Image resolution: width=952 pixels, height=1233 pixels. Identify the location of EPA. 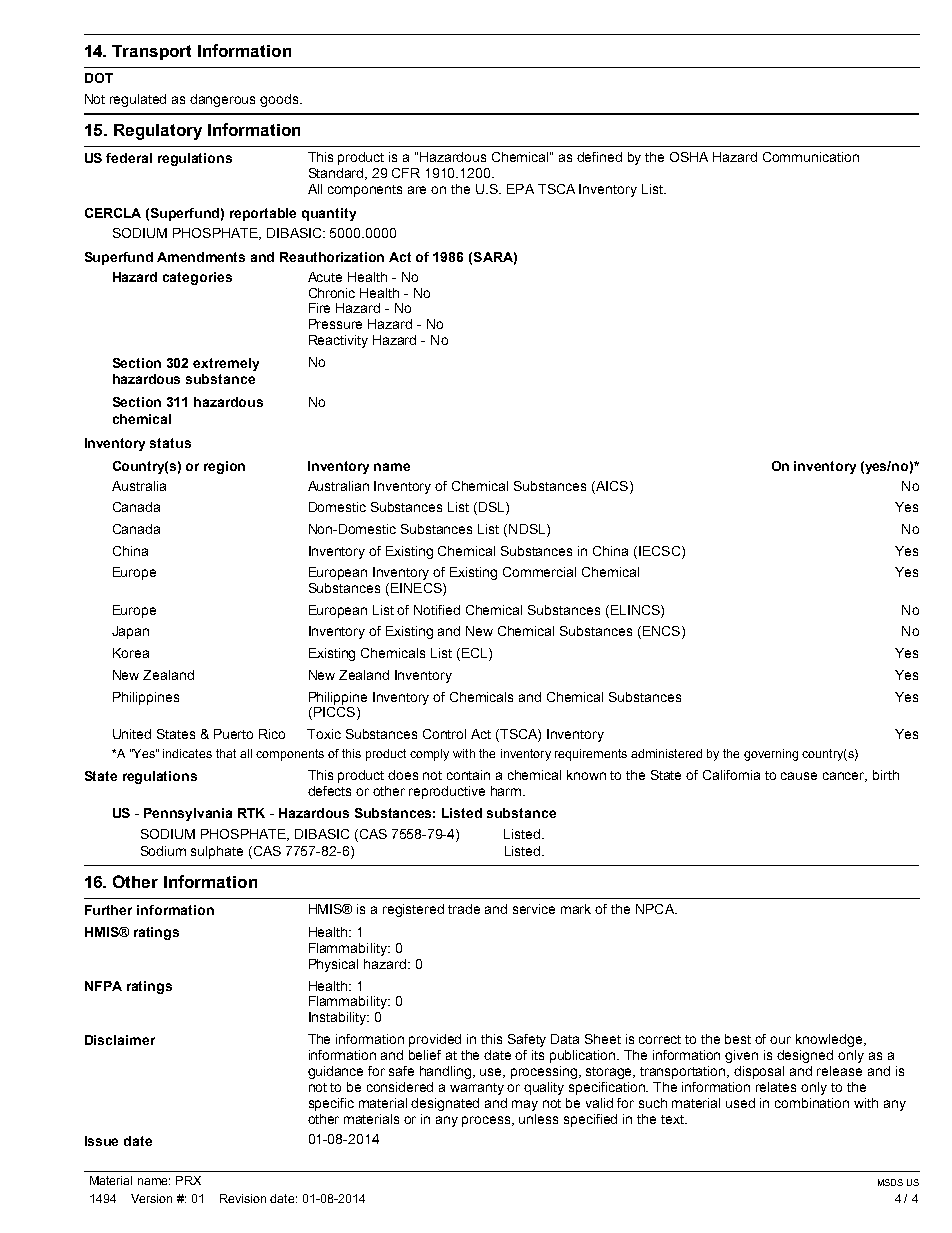
(520, 189).
